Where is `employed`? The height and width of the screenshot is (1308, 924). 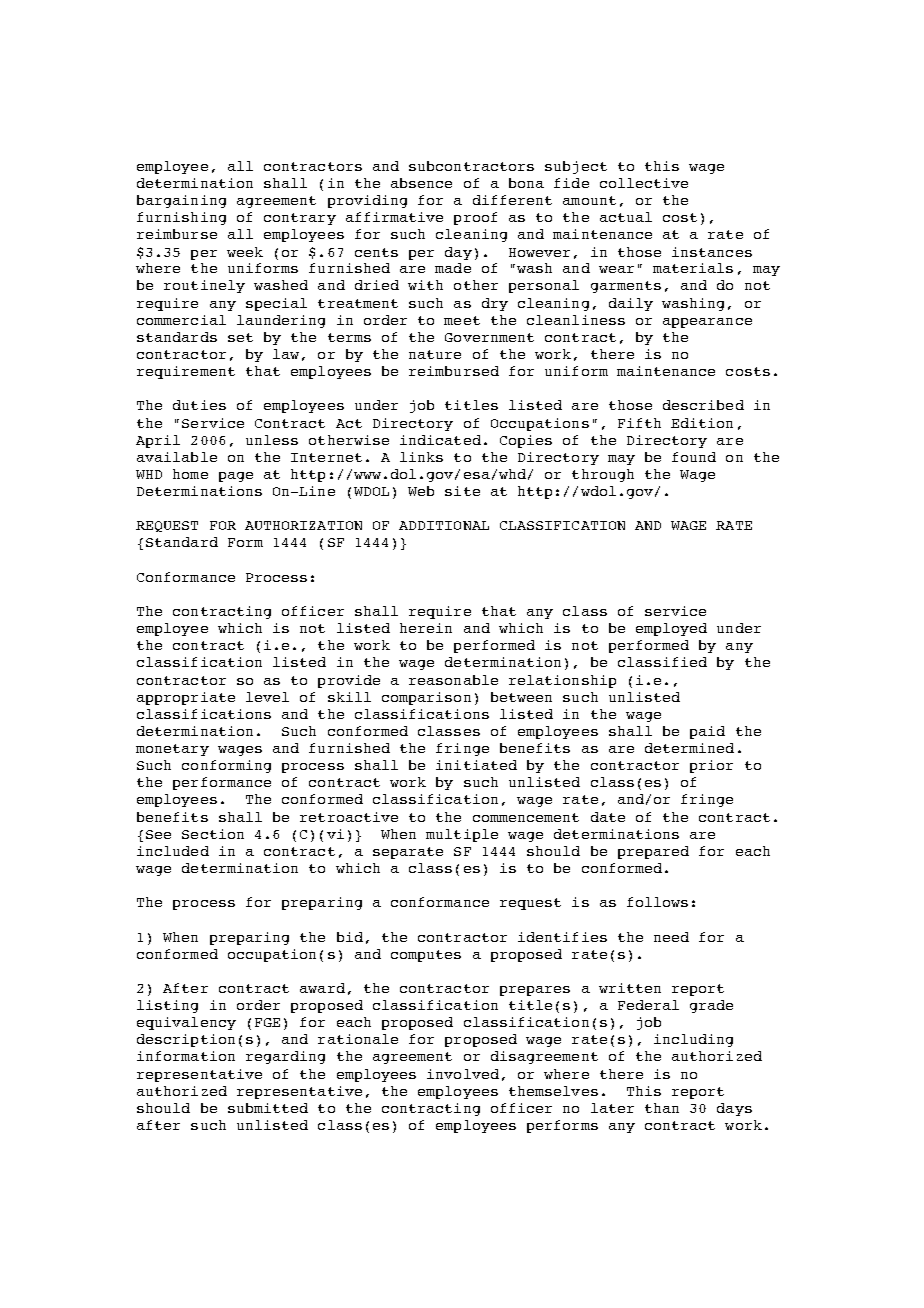 employed is located at coordinates (671, 629).
